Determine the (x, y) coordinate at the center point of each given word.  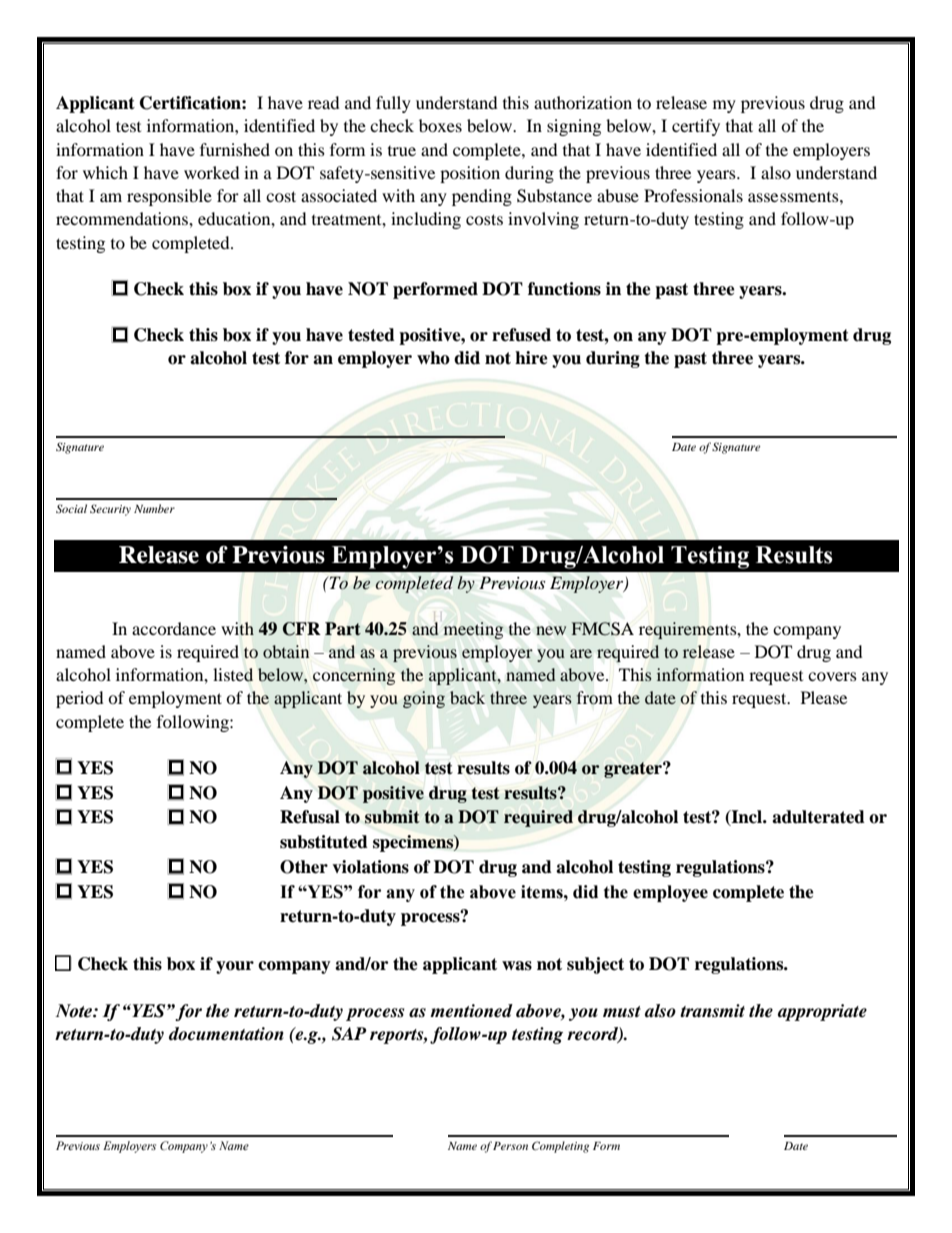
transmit (712, 1011)
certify (696, 127)
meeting (473, 630)
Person (510, 1146)
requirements (689, 630)
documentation (226, 1034)
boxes (440, 125)
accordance (174, 628)
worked (212, 172)
